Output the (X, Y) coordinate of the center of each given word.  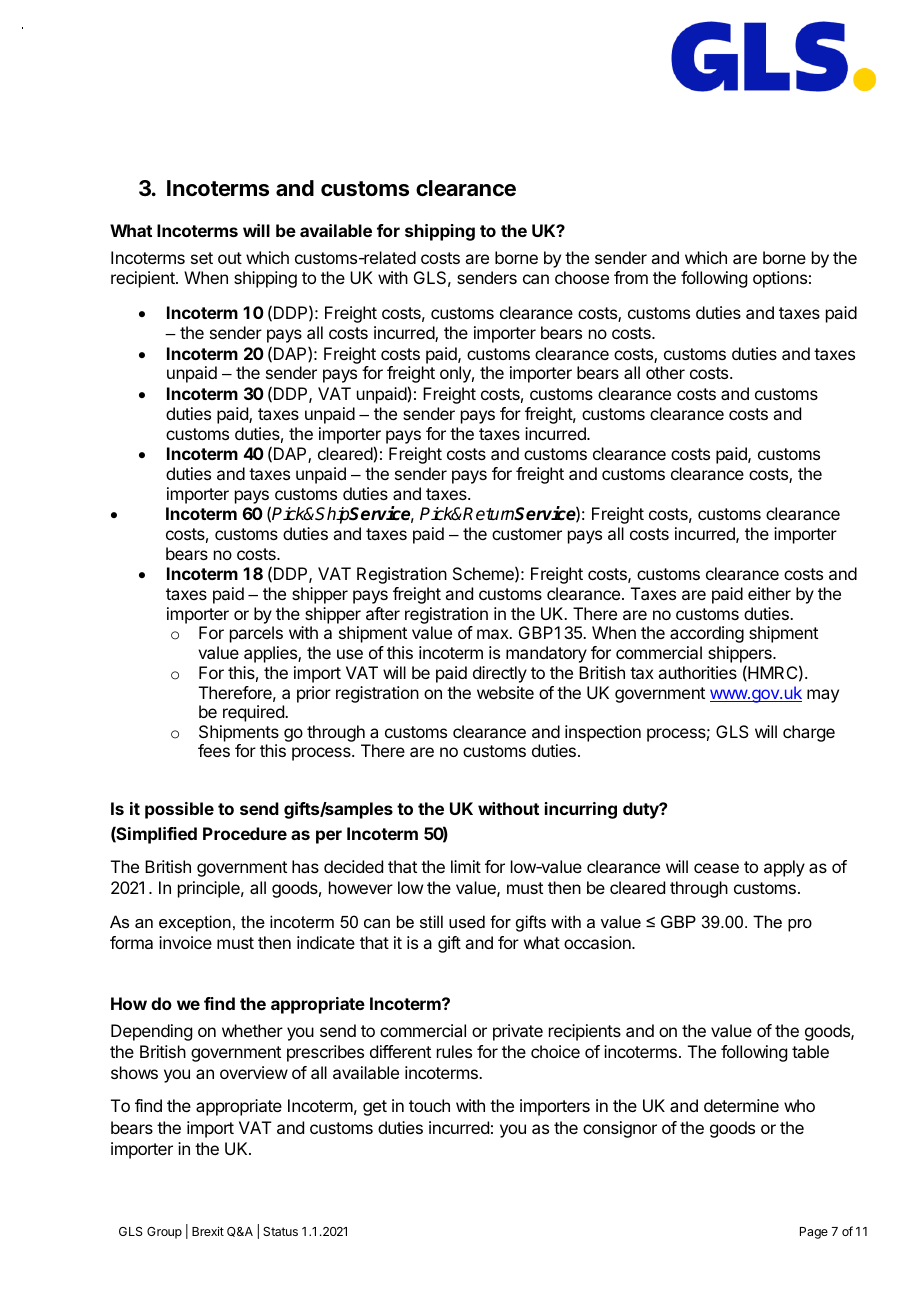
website (505, 692)
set (202, 258)
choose (582, 277)
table (810, 1051)
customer (527, 534)
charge (809, 733)
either (769, 593)
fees (214, 750)
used (467, 921)
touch (429, 1105)
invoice (185, 942)
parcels (256, 634)
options (780, 279)
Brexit (208, 1231)
